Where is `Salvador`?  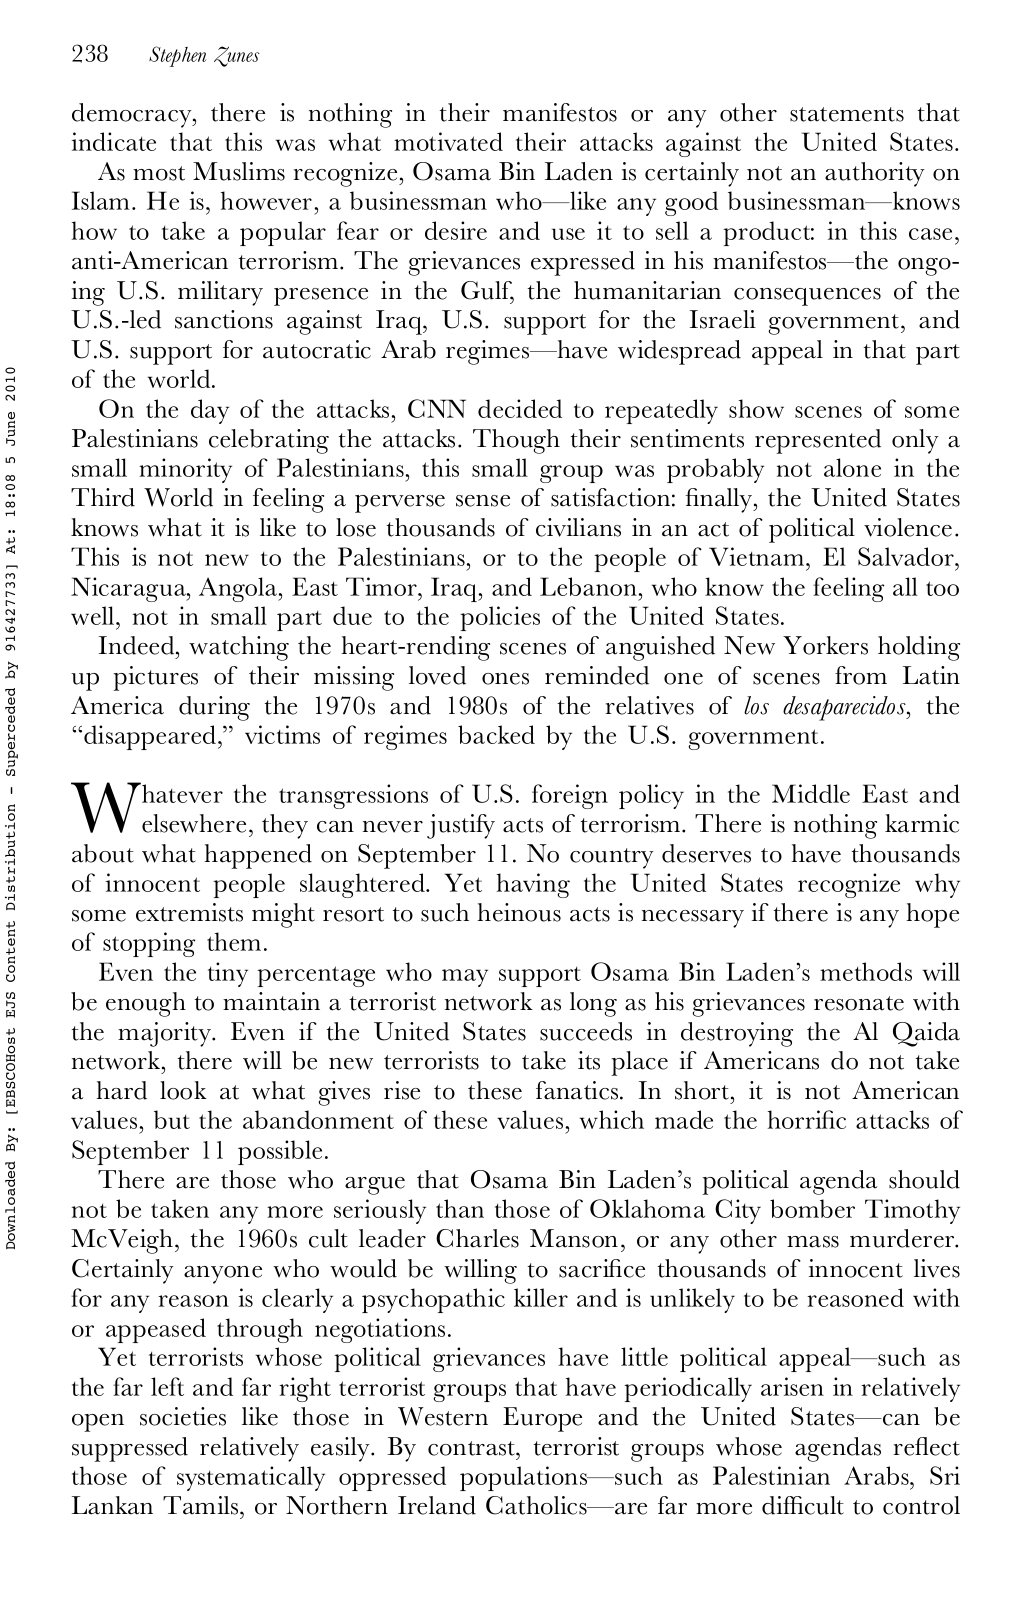
Salvador is located at coordinates (907, 556).
